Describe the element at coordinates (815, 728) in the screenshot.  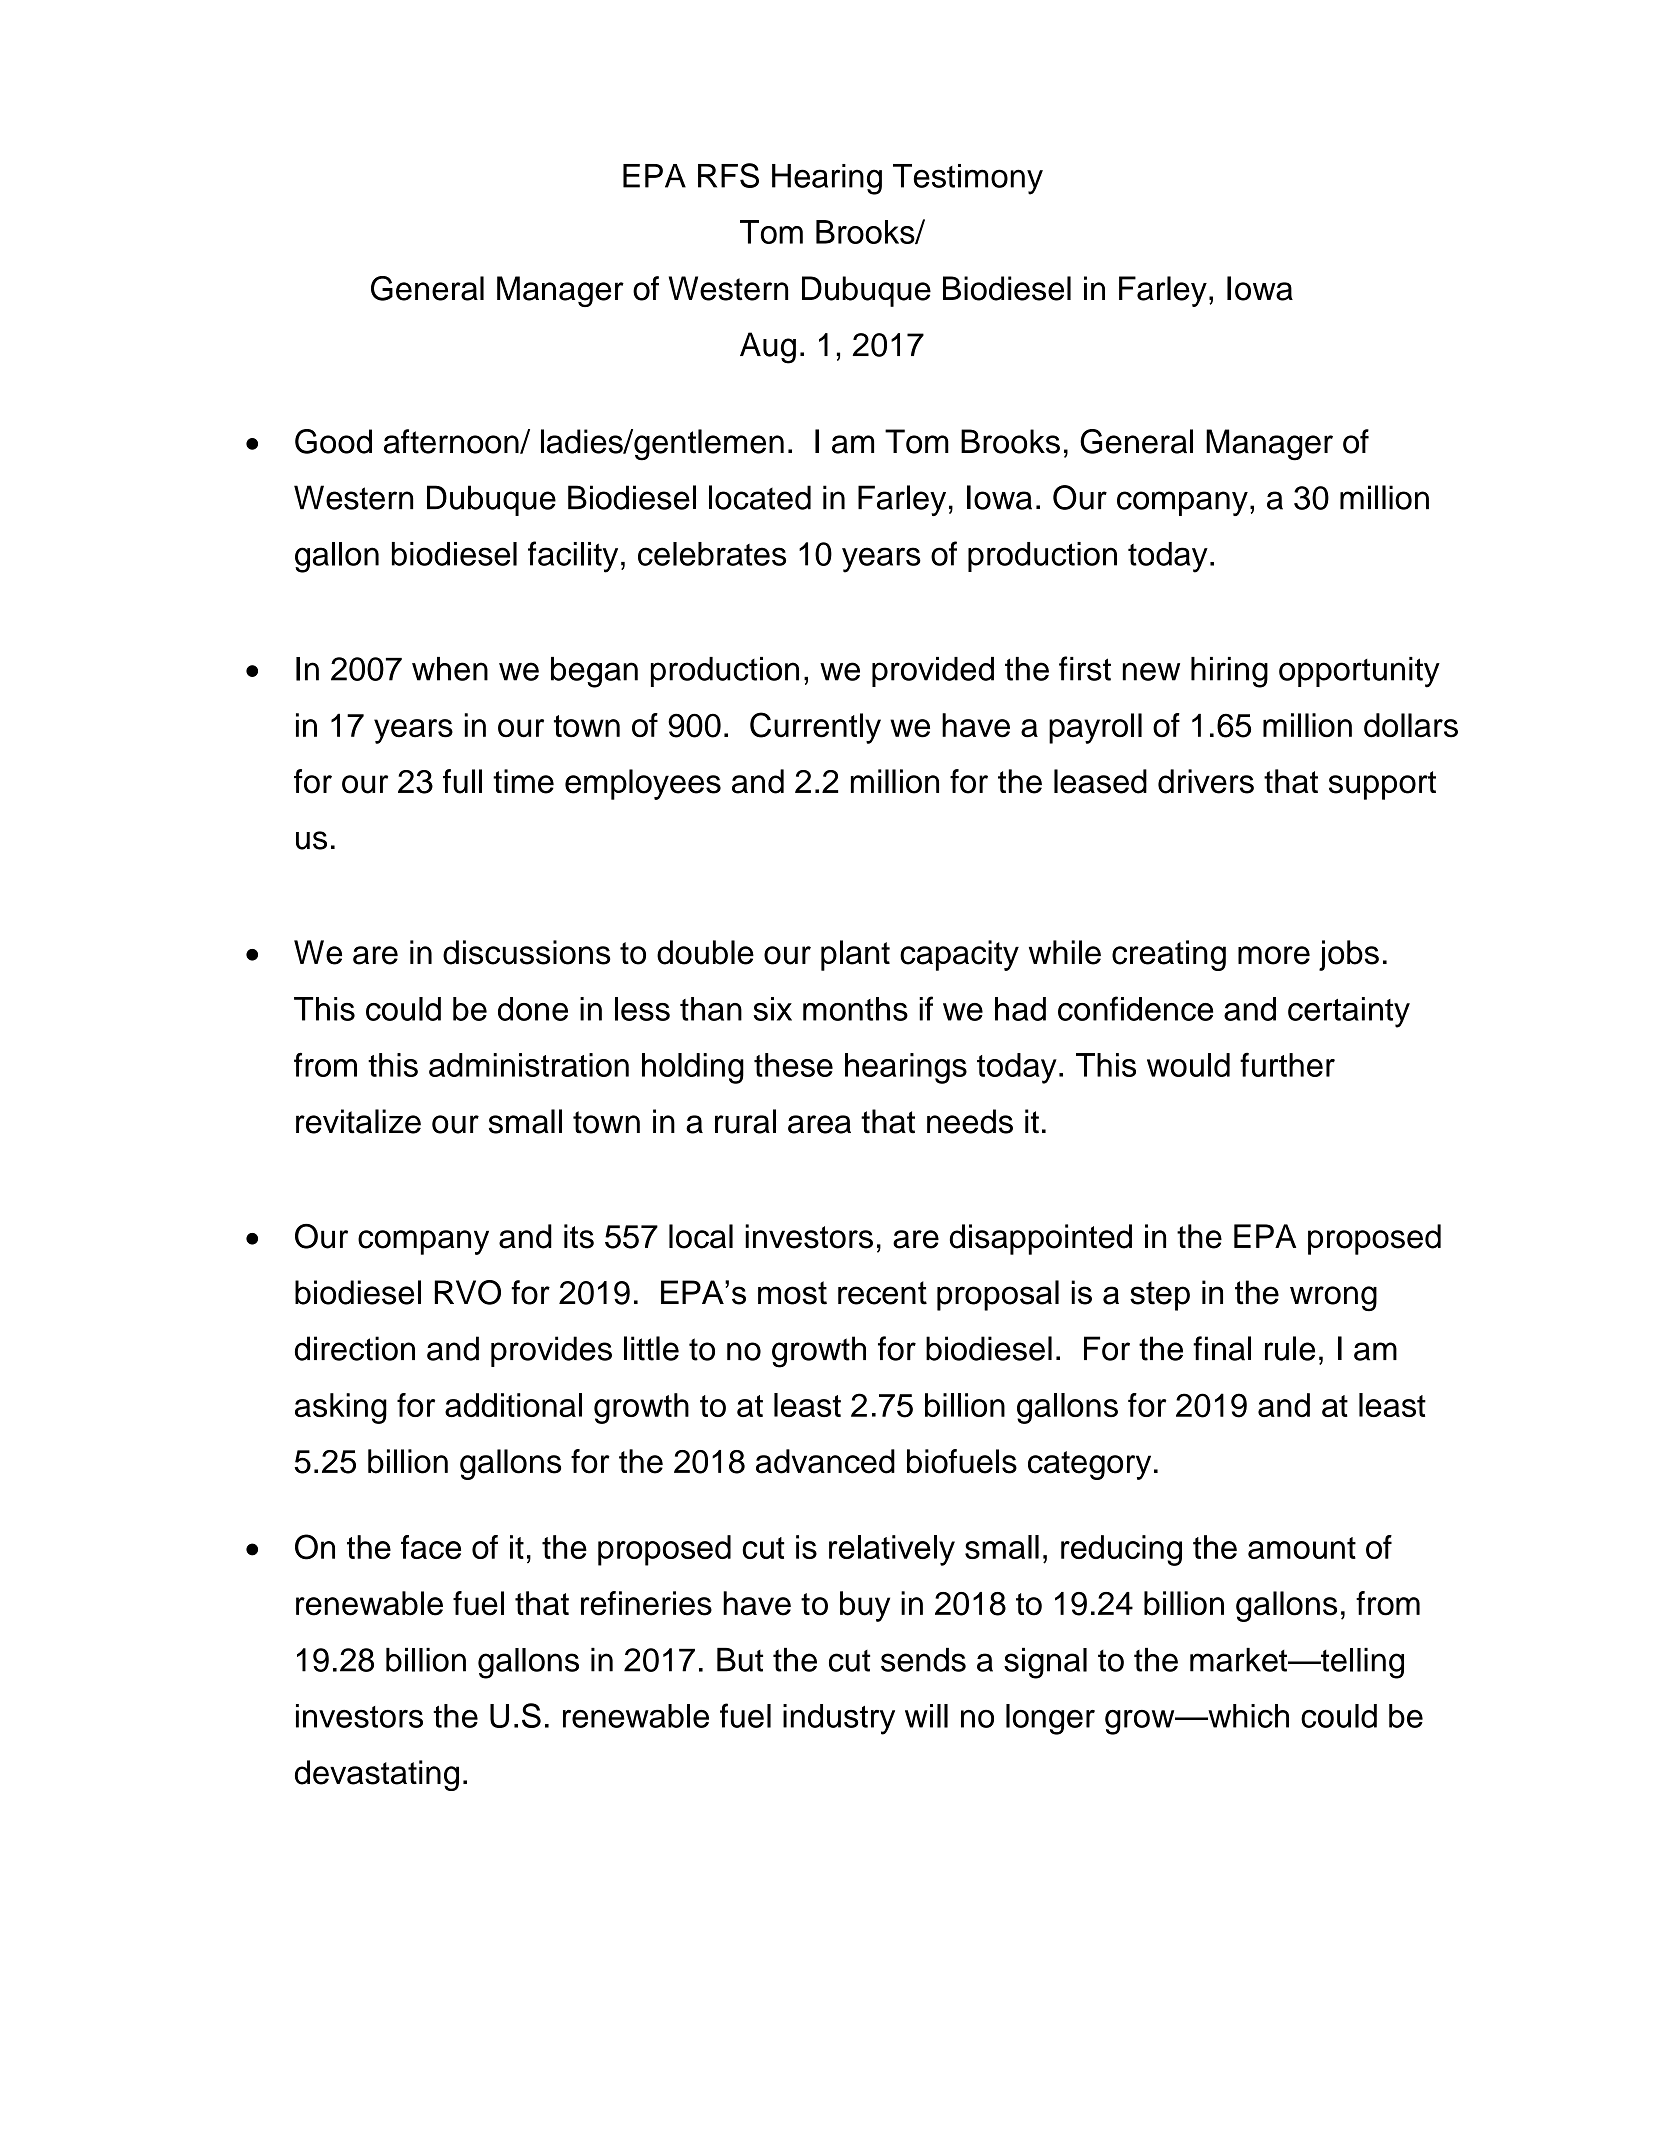
I see `Currently` at that location.
